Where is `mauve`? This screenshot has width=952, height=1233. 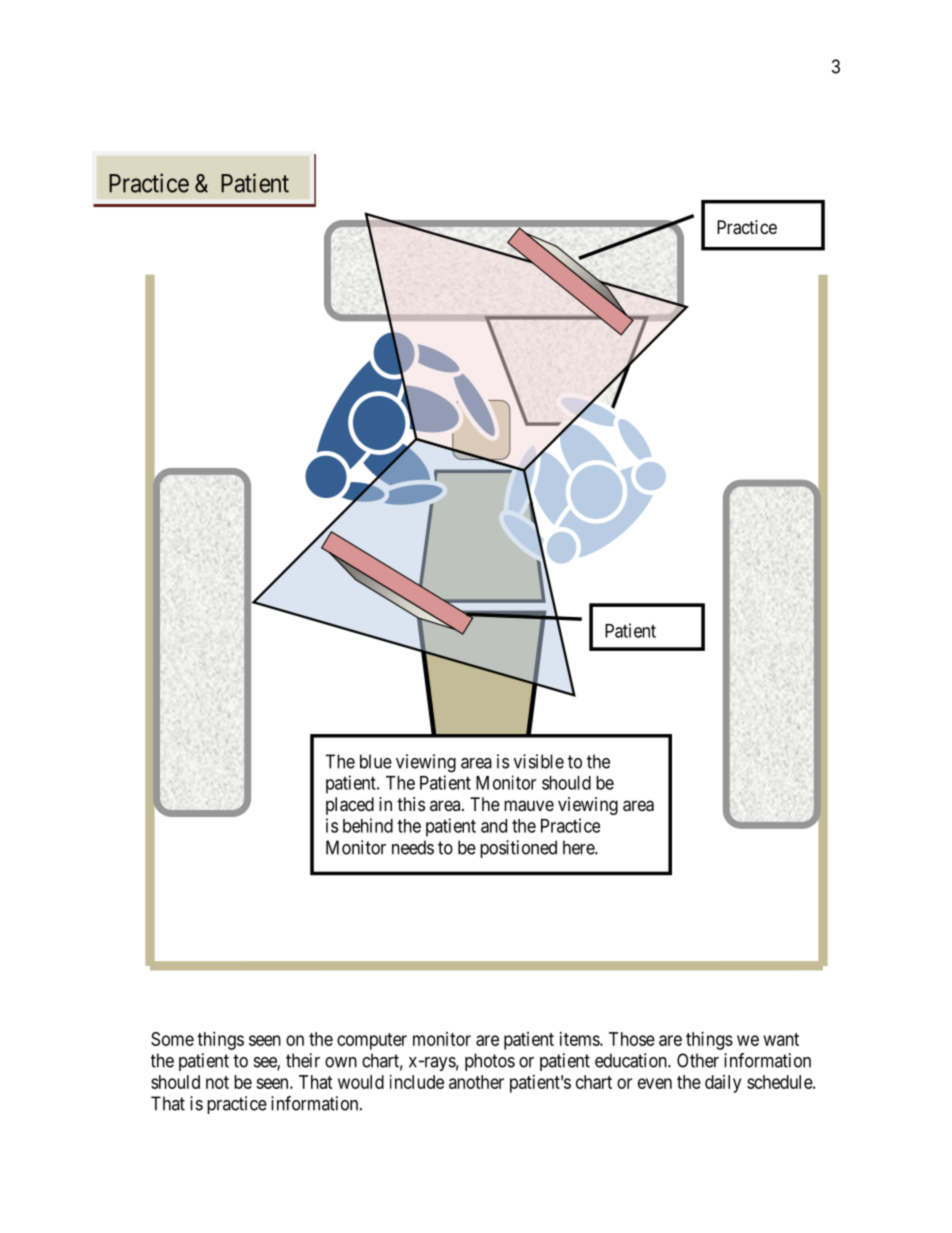
mauve is located at coordinates (529, 806).
